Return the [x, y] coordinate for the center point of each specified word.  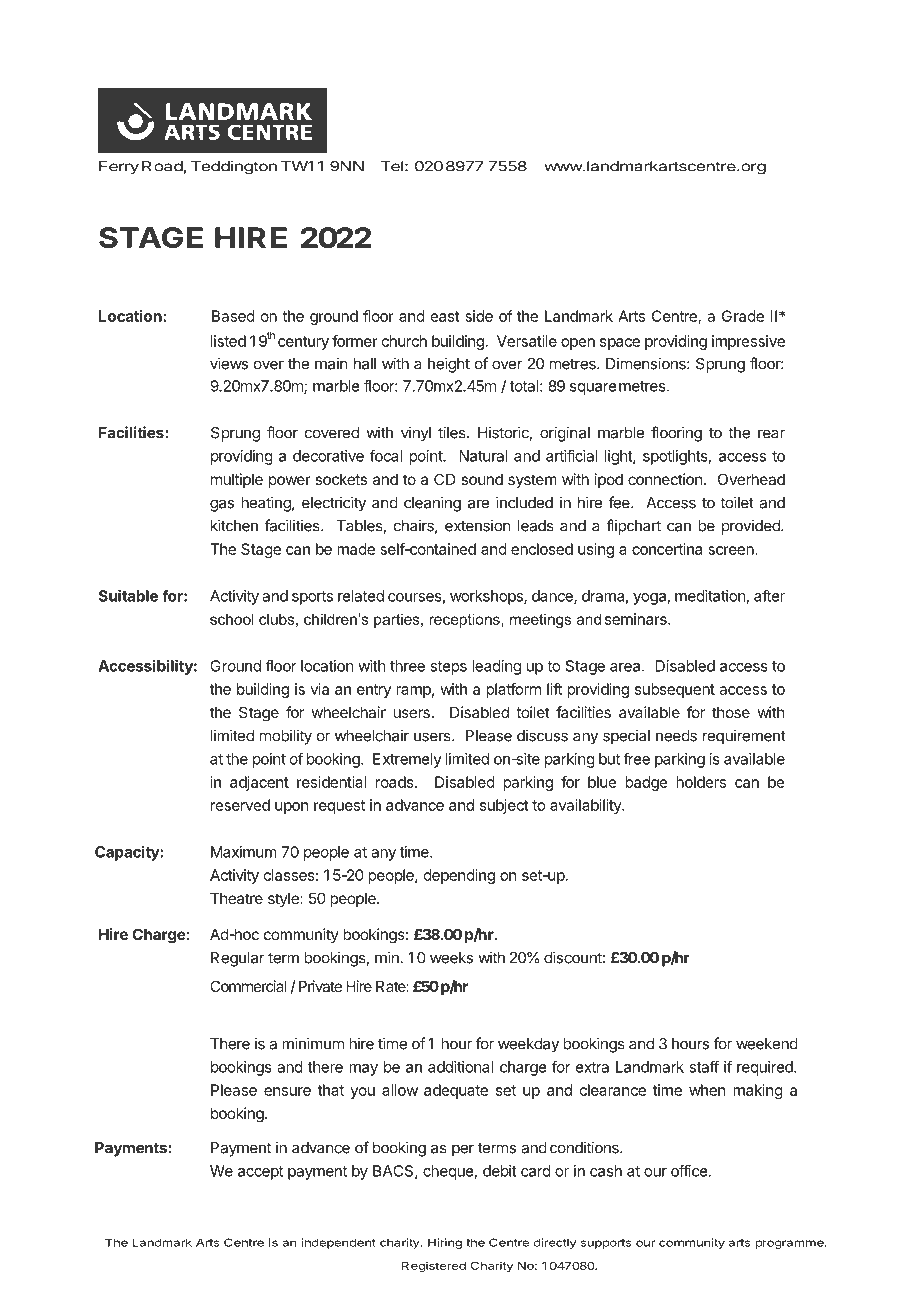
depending [459, 876]
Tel [392, 166]
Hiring [445, 1243]
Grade [743, 316]
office [690, 1171]
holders [701, 782]
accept [260, 1173]
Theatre [236, 898]
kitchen [234, 525]
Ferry [119, 167]
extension [478, 525]
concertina [667, 549]
